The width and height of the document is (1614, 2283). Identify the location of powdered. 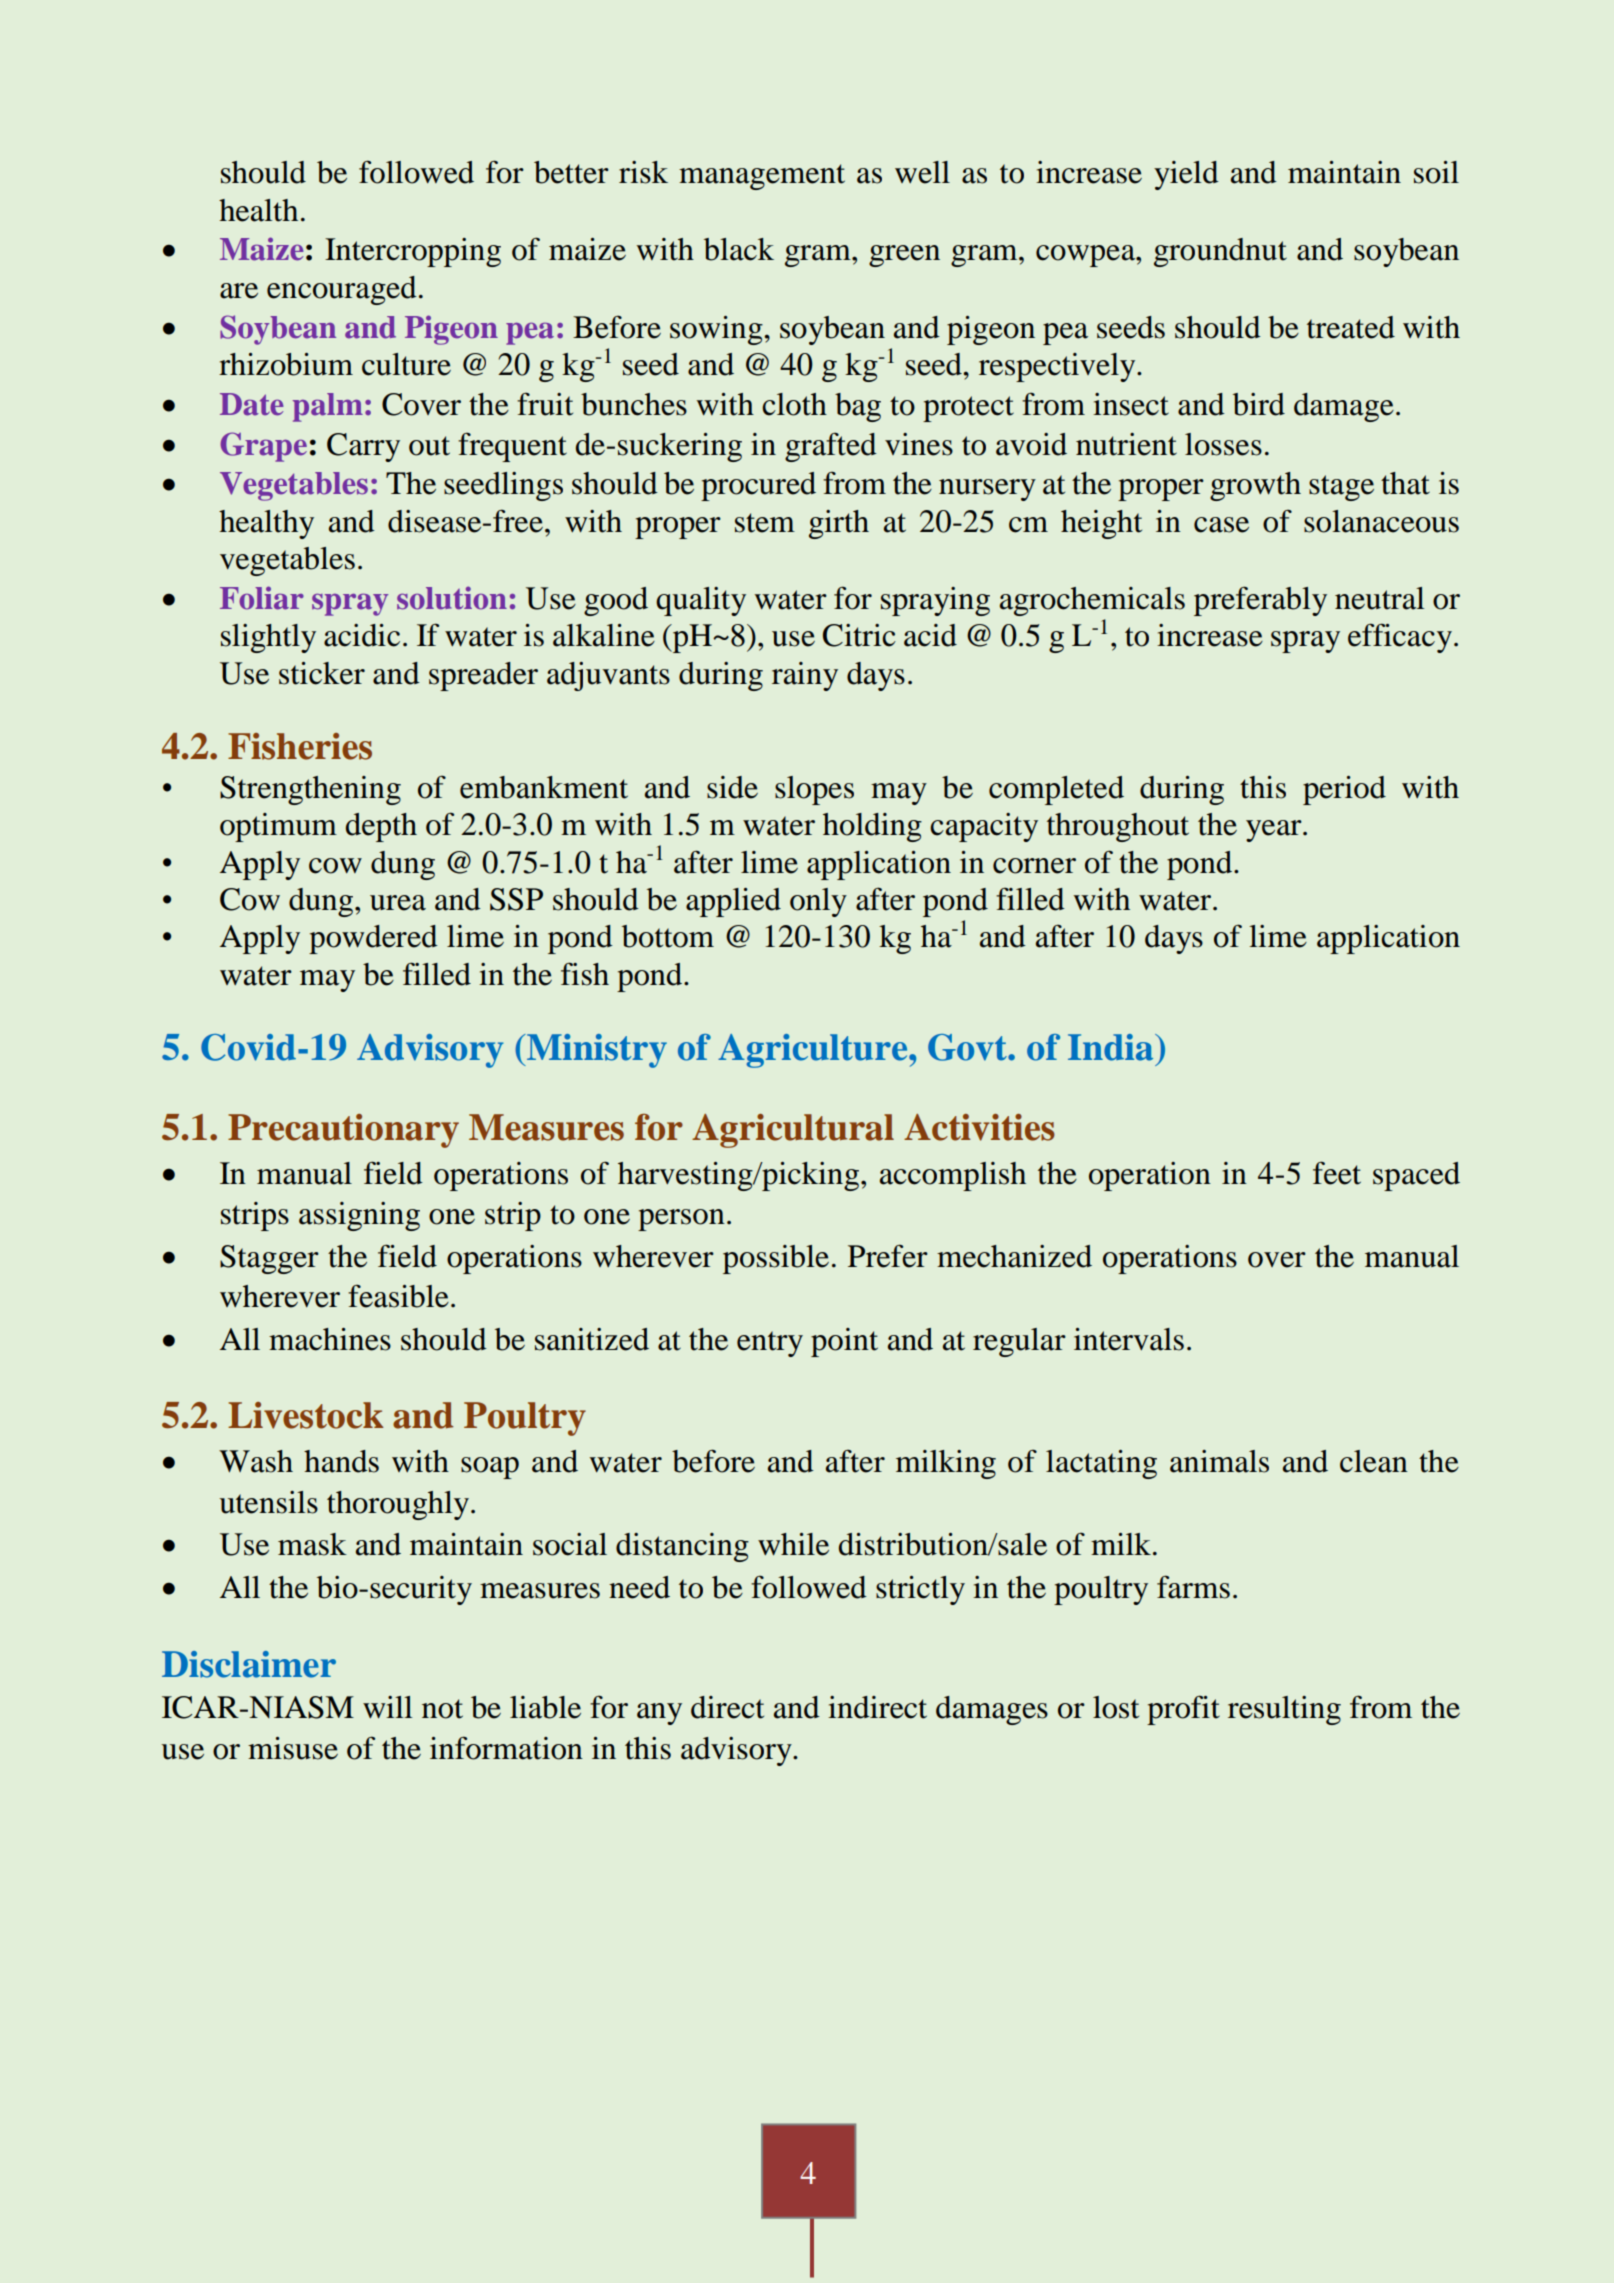
(373, 939).
